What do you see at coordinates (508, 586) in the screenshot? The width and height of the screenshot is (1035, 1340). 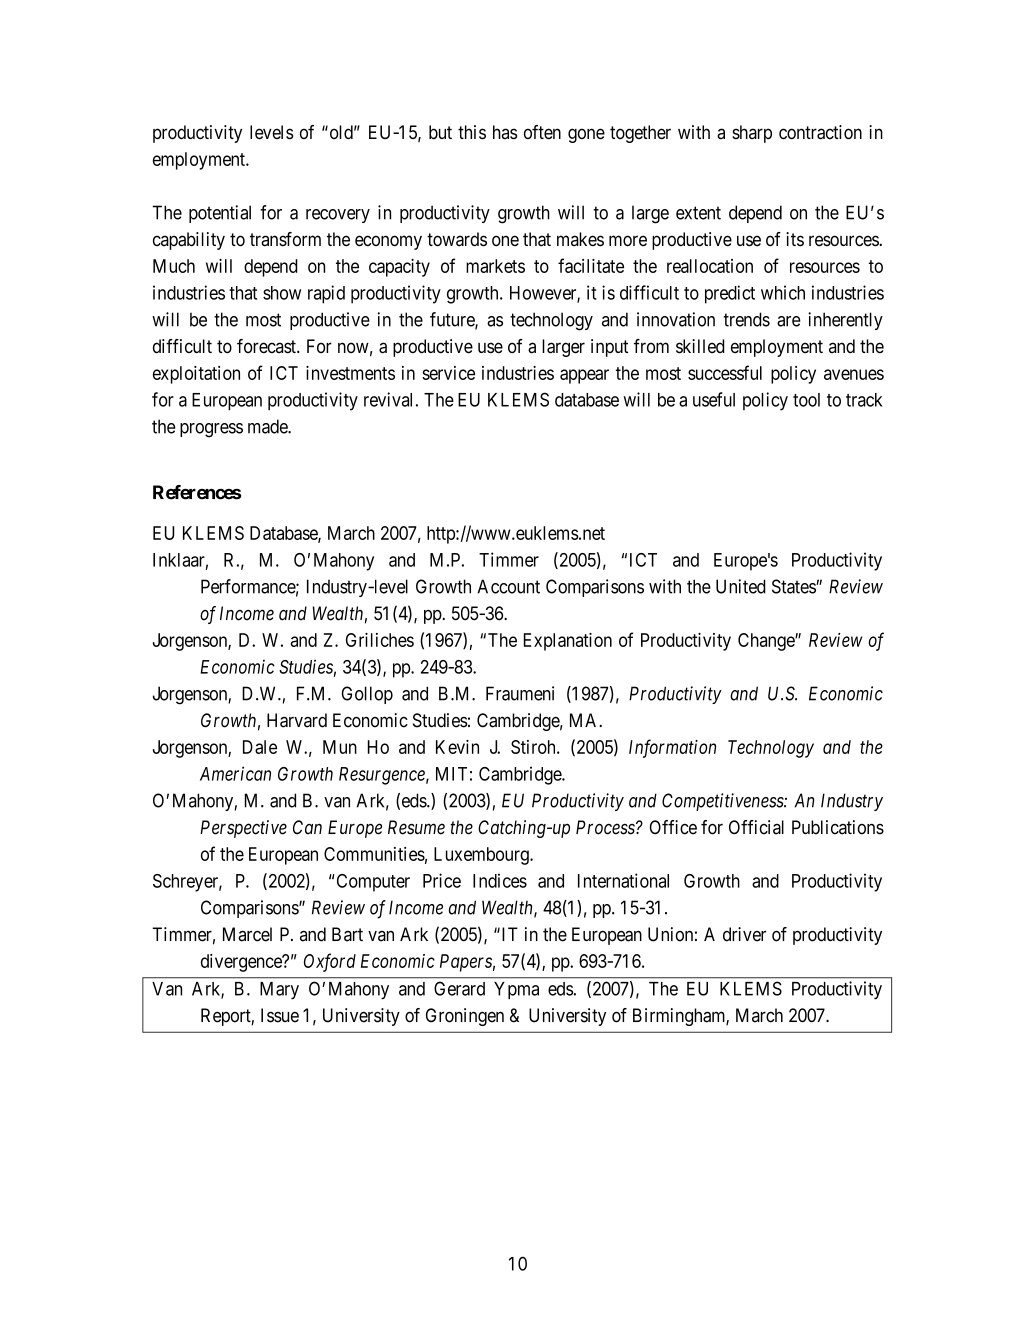 I see `Account` at bounding box center [508, 586].
